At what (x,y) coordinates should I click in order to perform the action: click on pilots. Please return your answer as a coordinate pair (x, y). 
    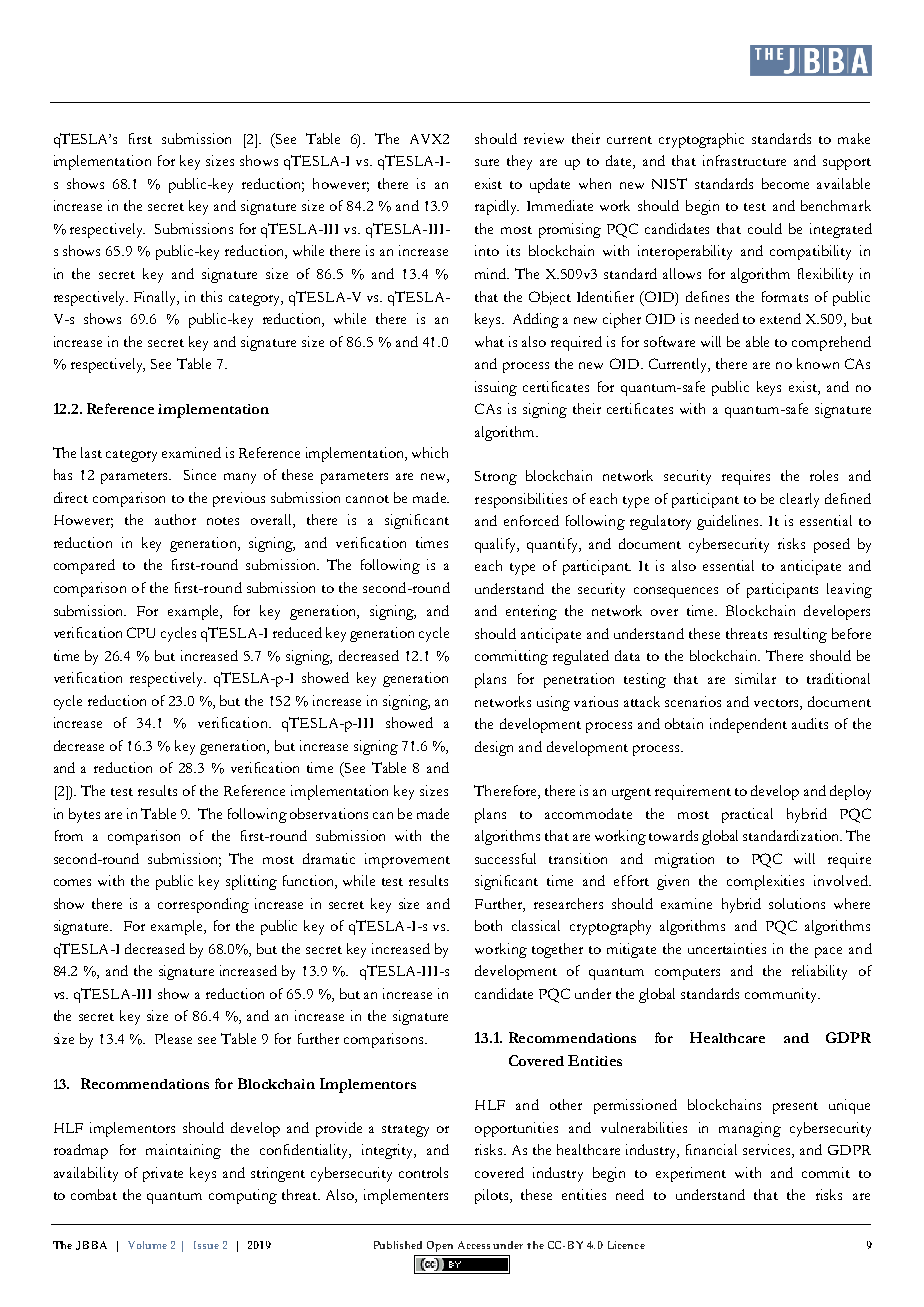
    Looking at the image, I should click on (493, 1196).
